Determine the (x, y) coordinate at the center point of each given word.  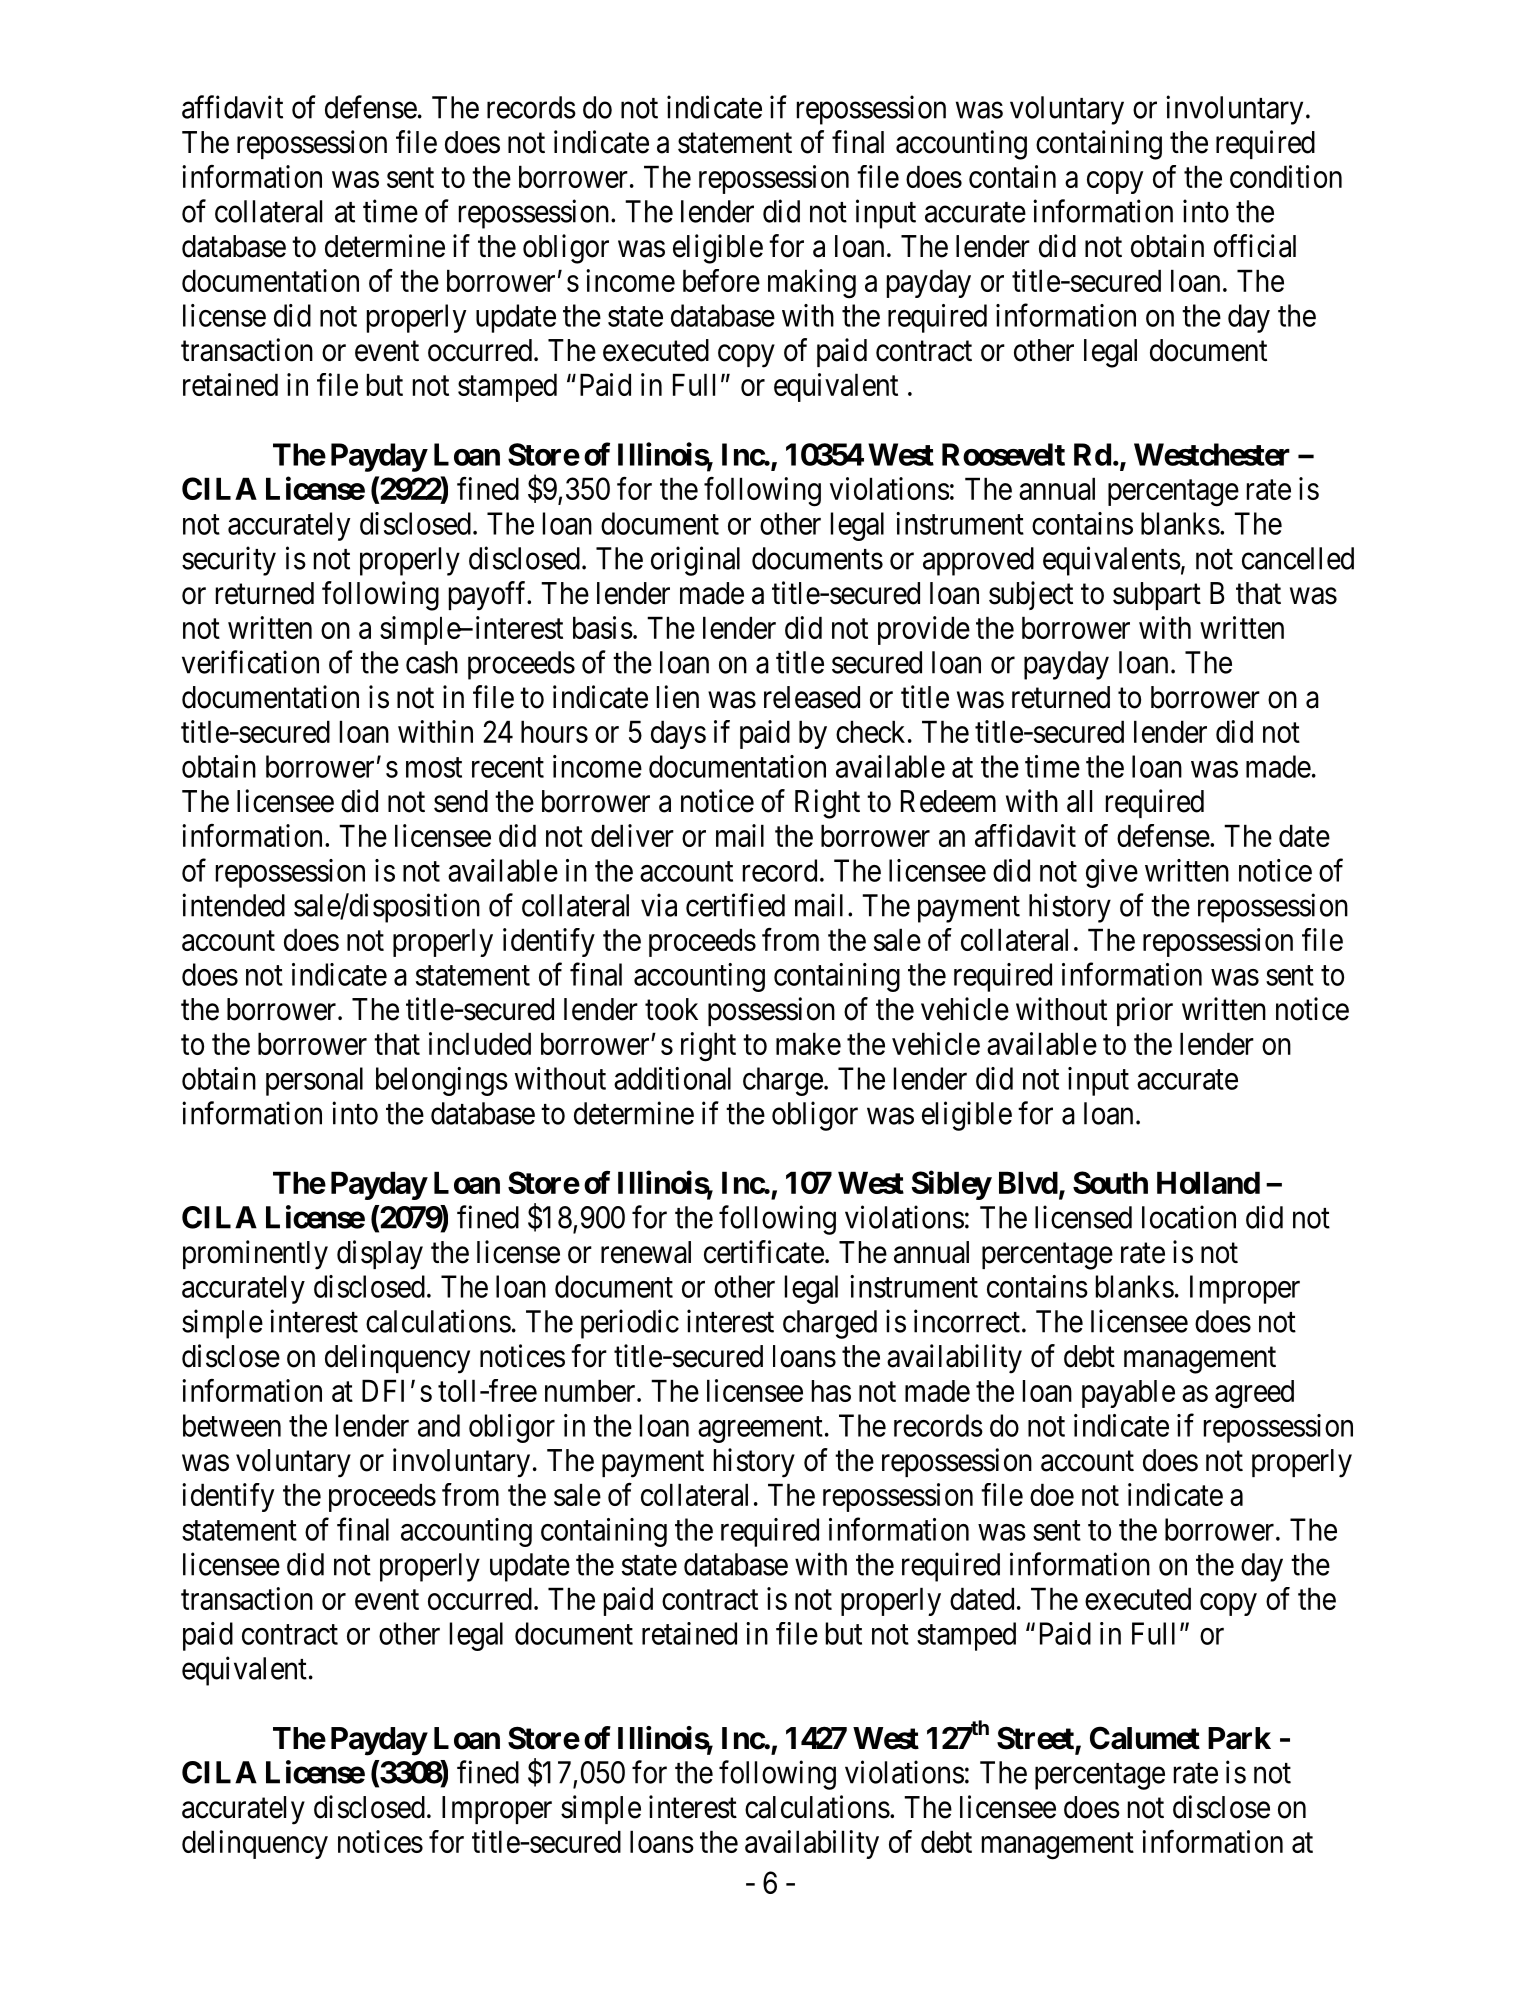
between (232, 1425)
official (1255, 246)
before (721, 280)
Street (1036, 1739)
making (812, 284)
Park (1239, 1738)
